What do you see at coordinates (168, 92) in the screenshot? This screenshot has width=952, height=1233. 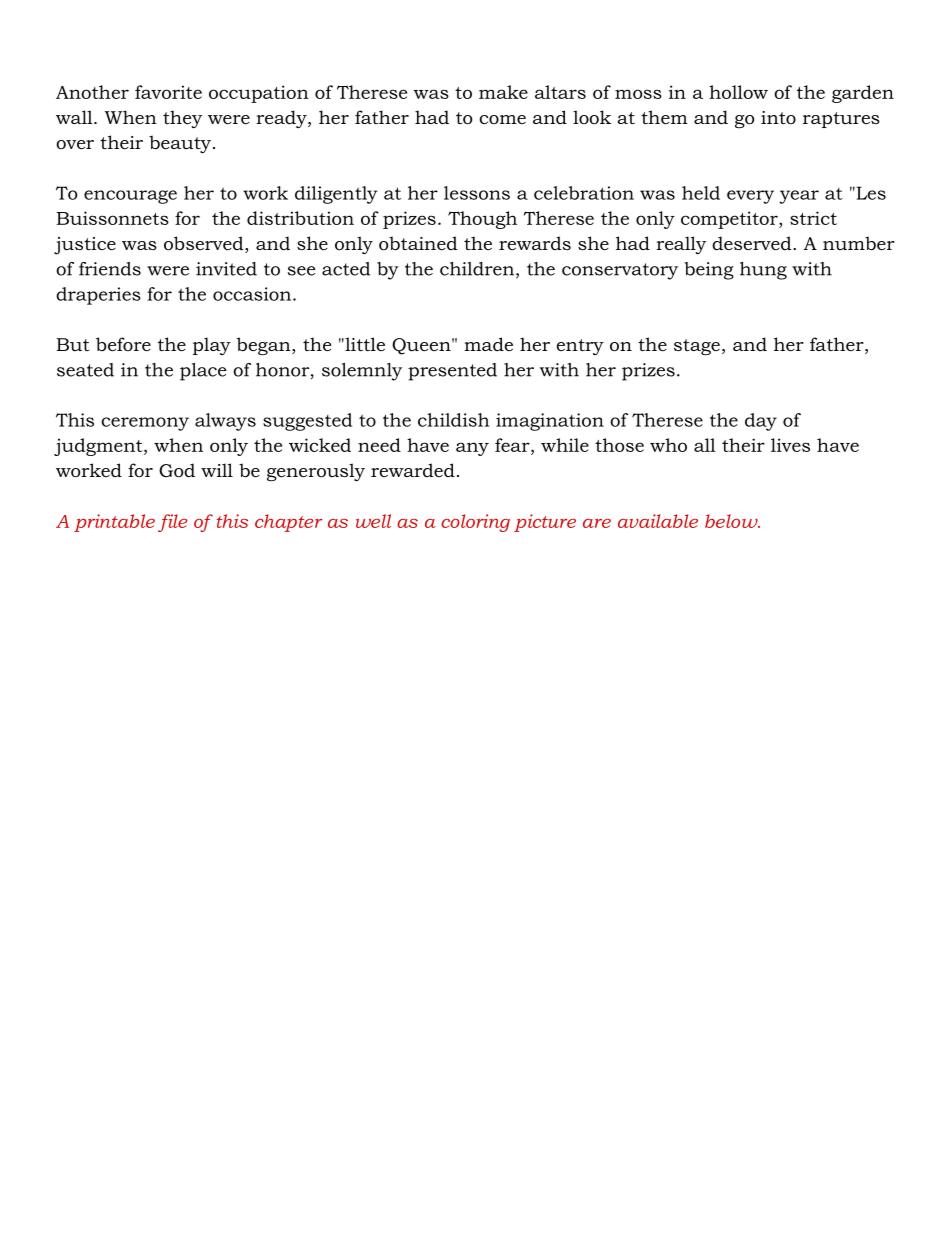 I see `favorite` at bounding box center [168, 92].
